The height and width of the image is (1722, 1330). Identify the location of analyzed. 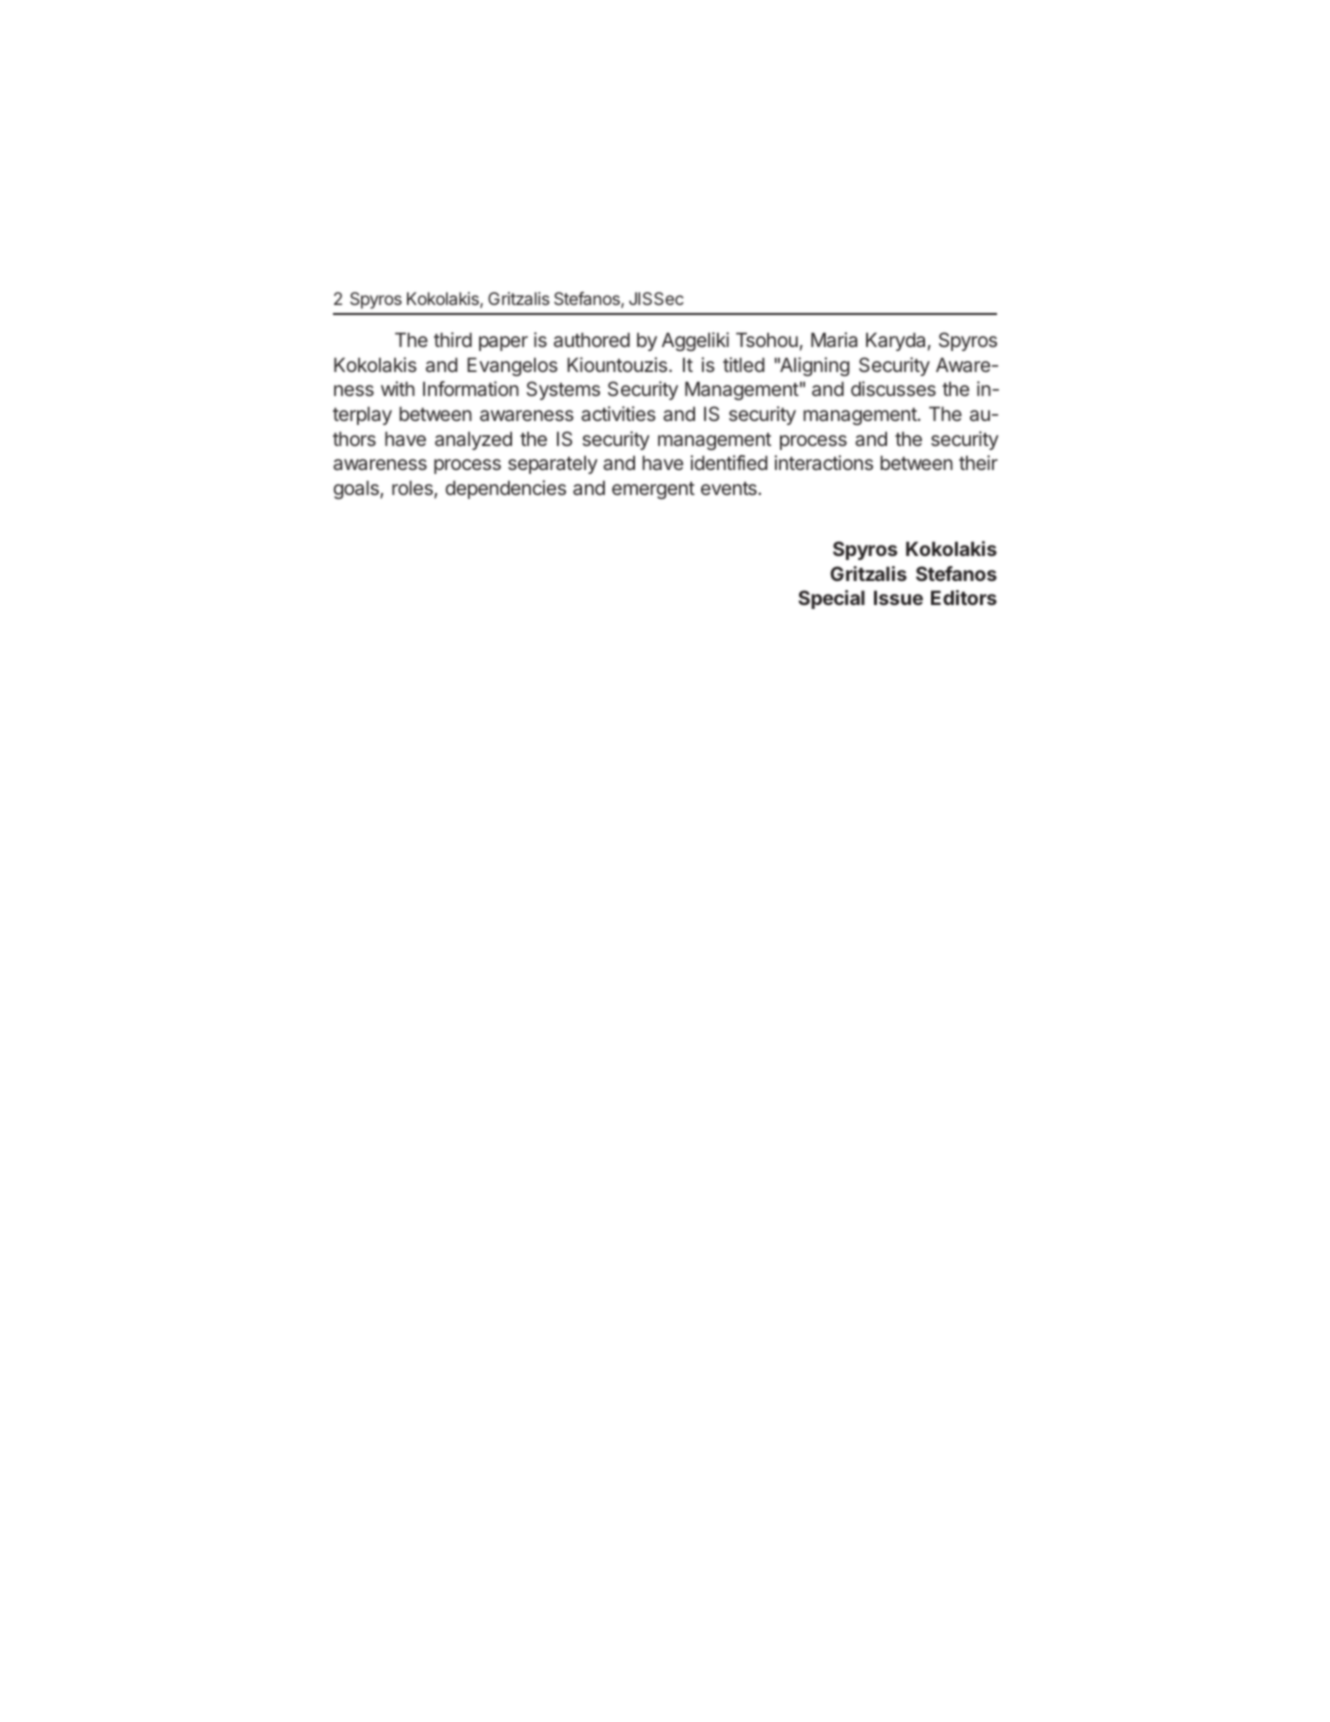
(473, 440).
